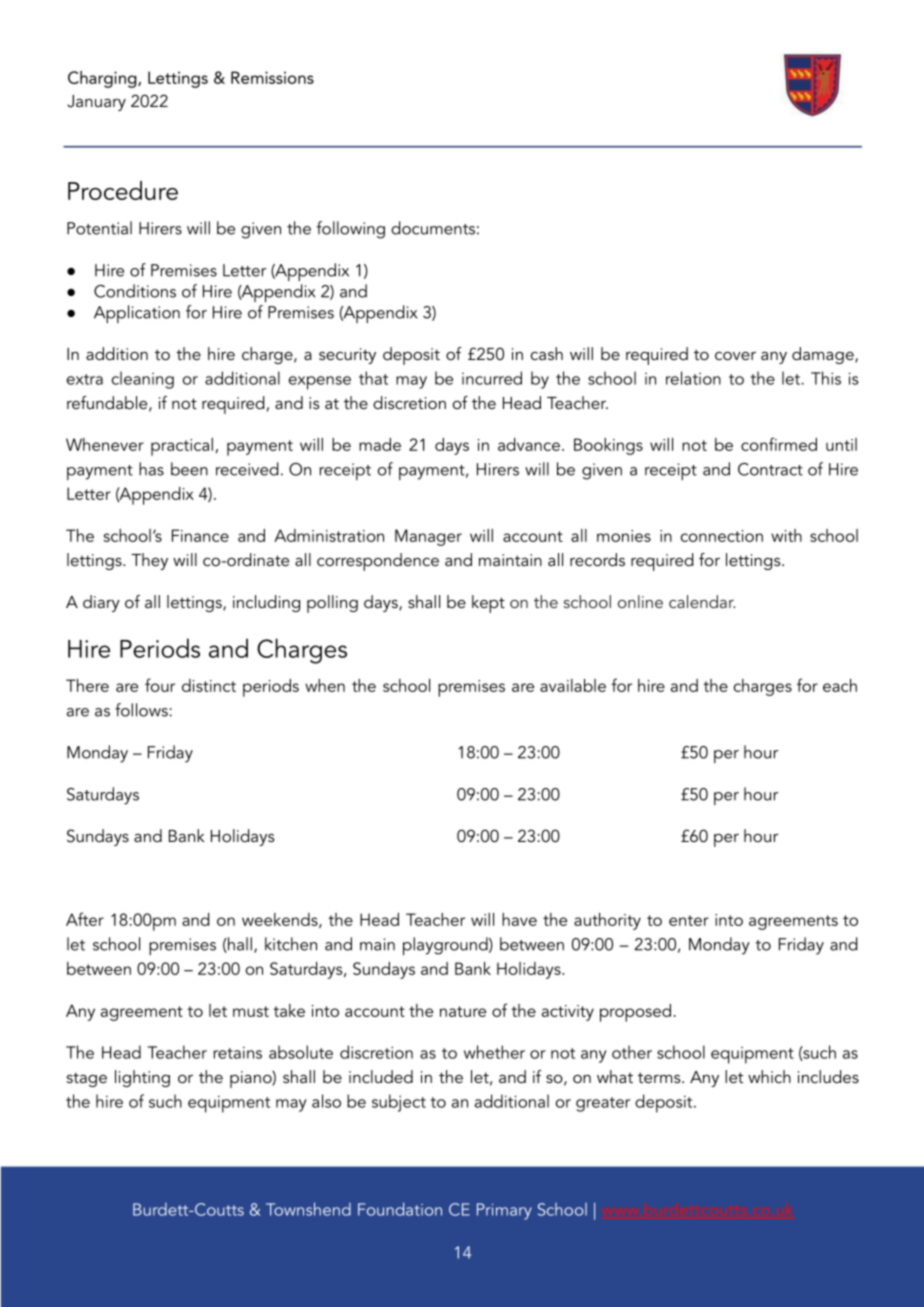 The width and height of the screenshot is (924, 1307). I want to click on online, so click(640, 601).
